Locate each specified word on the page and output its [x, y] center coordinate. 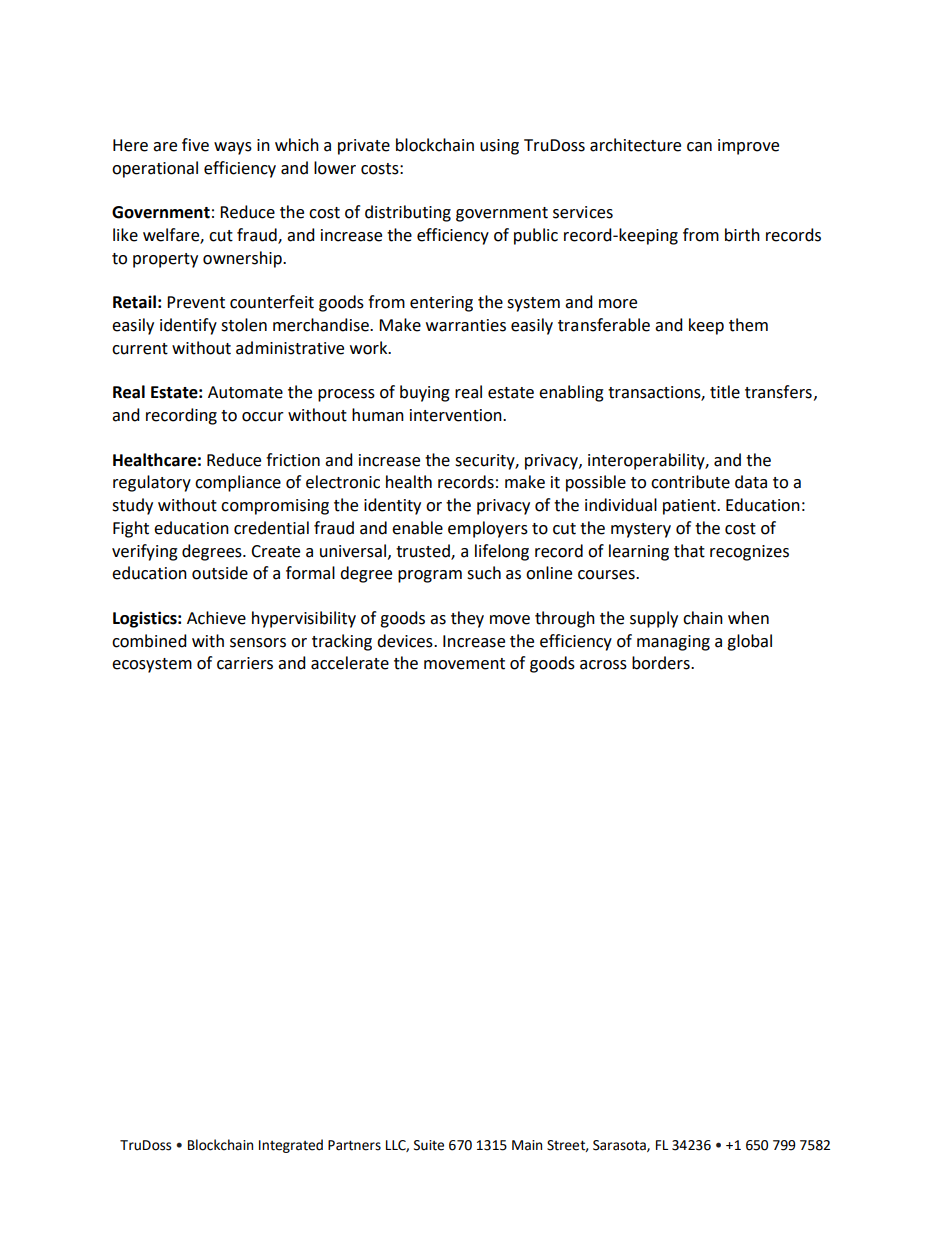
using [499, 147]
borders [662, 663]
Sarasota [620, 1146]
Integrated [291, 1146]
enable [417, 528]
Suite [429, 1145]
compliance [238, 483]
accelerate [350, 663]
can [699, 147]
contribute [690, 482]
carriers [245, 663]
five [195, 145]
